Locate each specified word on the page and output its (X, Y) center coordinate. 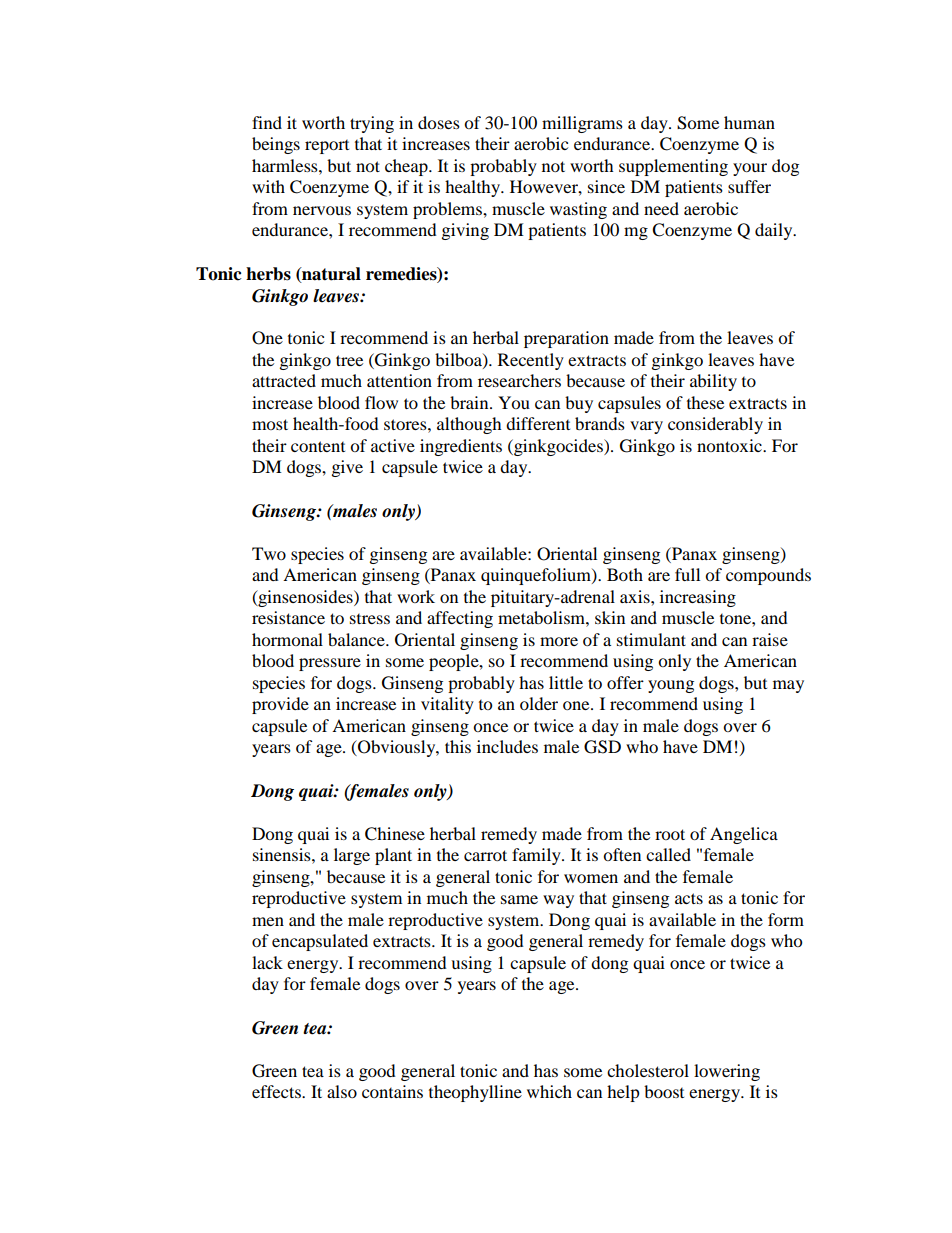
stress (370, 619)
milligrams (582, 124)
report (327, 147)
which (549, 1091)
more (559, 641)
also (342, 1091)
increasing (698, 598)
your (750, 169)
